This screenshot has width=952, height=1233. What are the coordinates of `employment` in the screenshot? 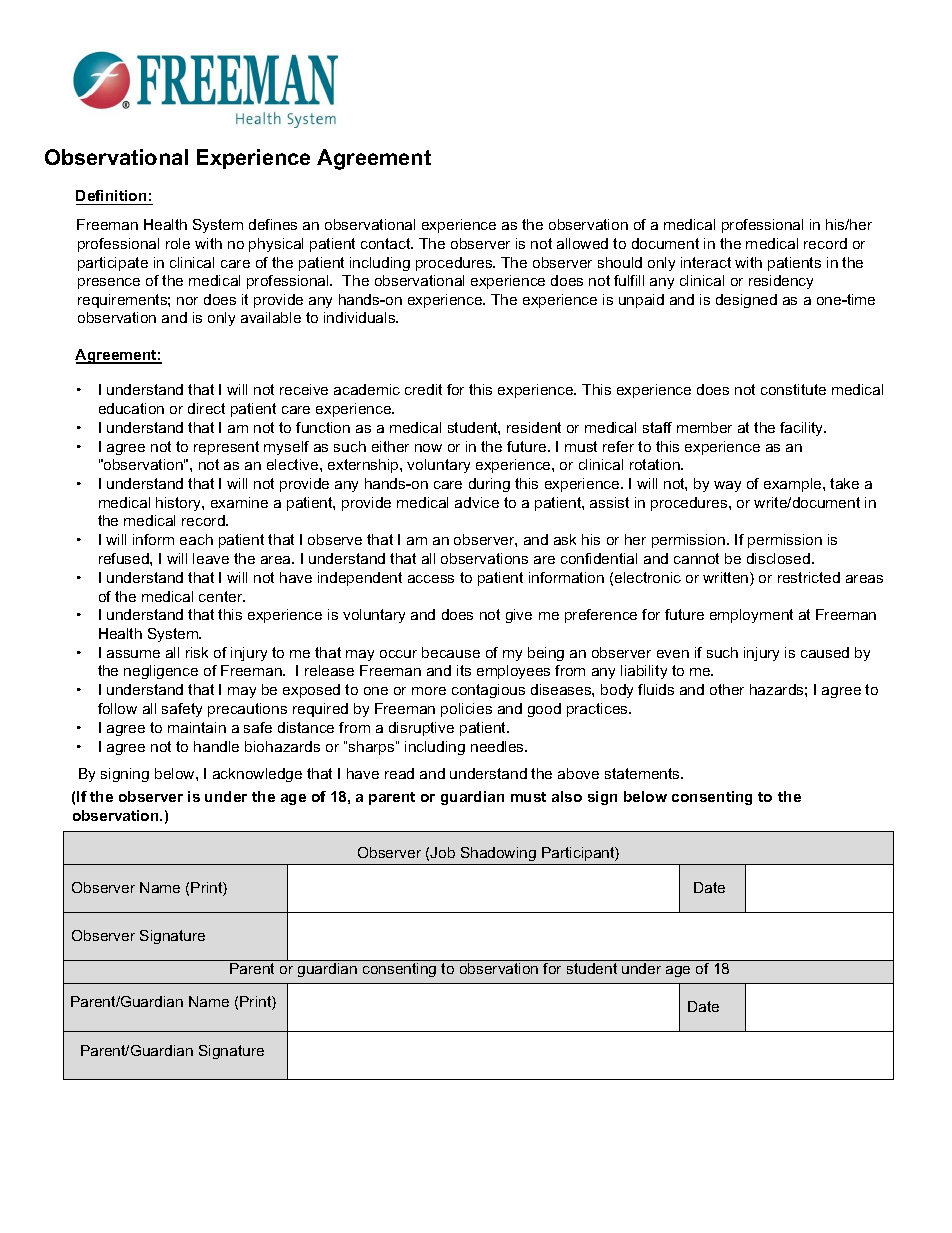 It's located at (751, 616).
